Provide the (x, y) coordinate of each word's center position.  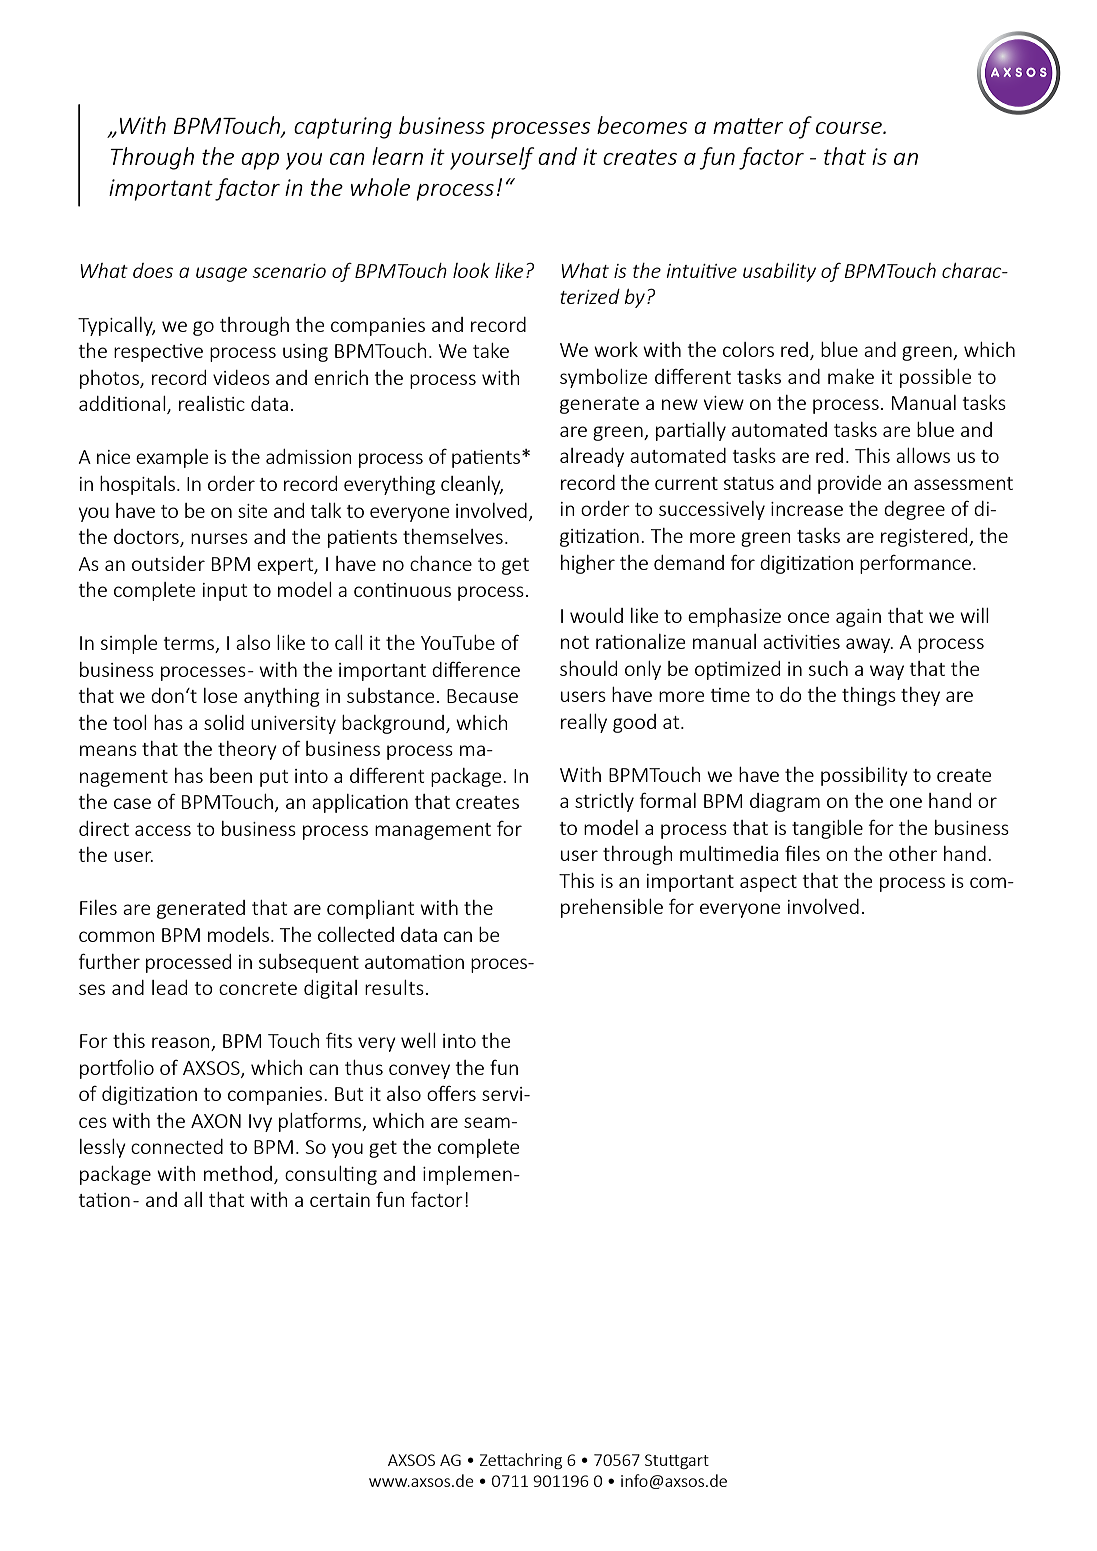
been (231, 775)
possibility (864, 776)
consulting (331, 1175)
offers (451, 1093)
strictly (604, 802)
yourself (492, 158)
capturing (343, 128)
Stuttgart (677, 1461)
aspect (768, 883)
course (850, 128)
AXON (216, 1121)
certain (340, 1200)
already (592, 457)
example (172, 458)
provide (850, 484)
